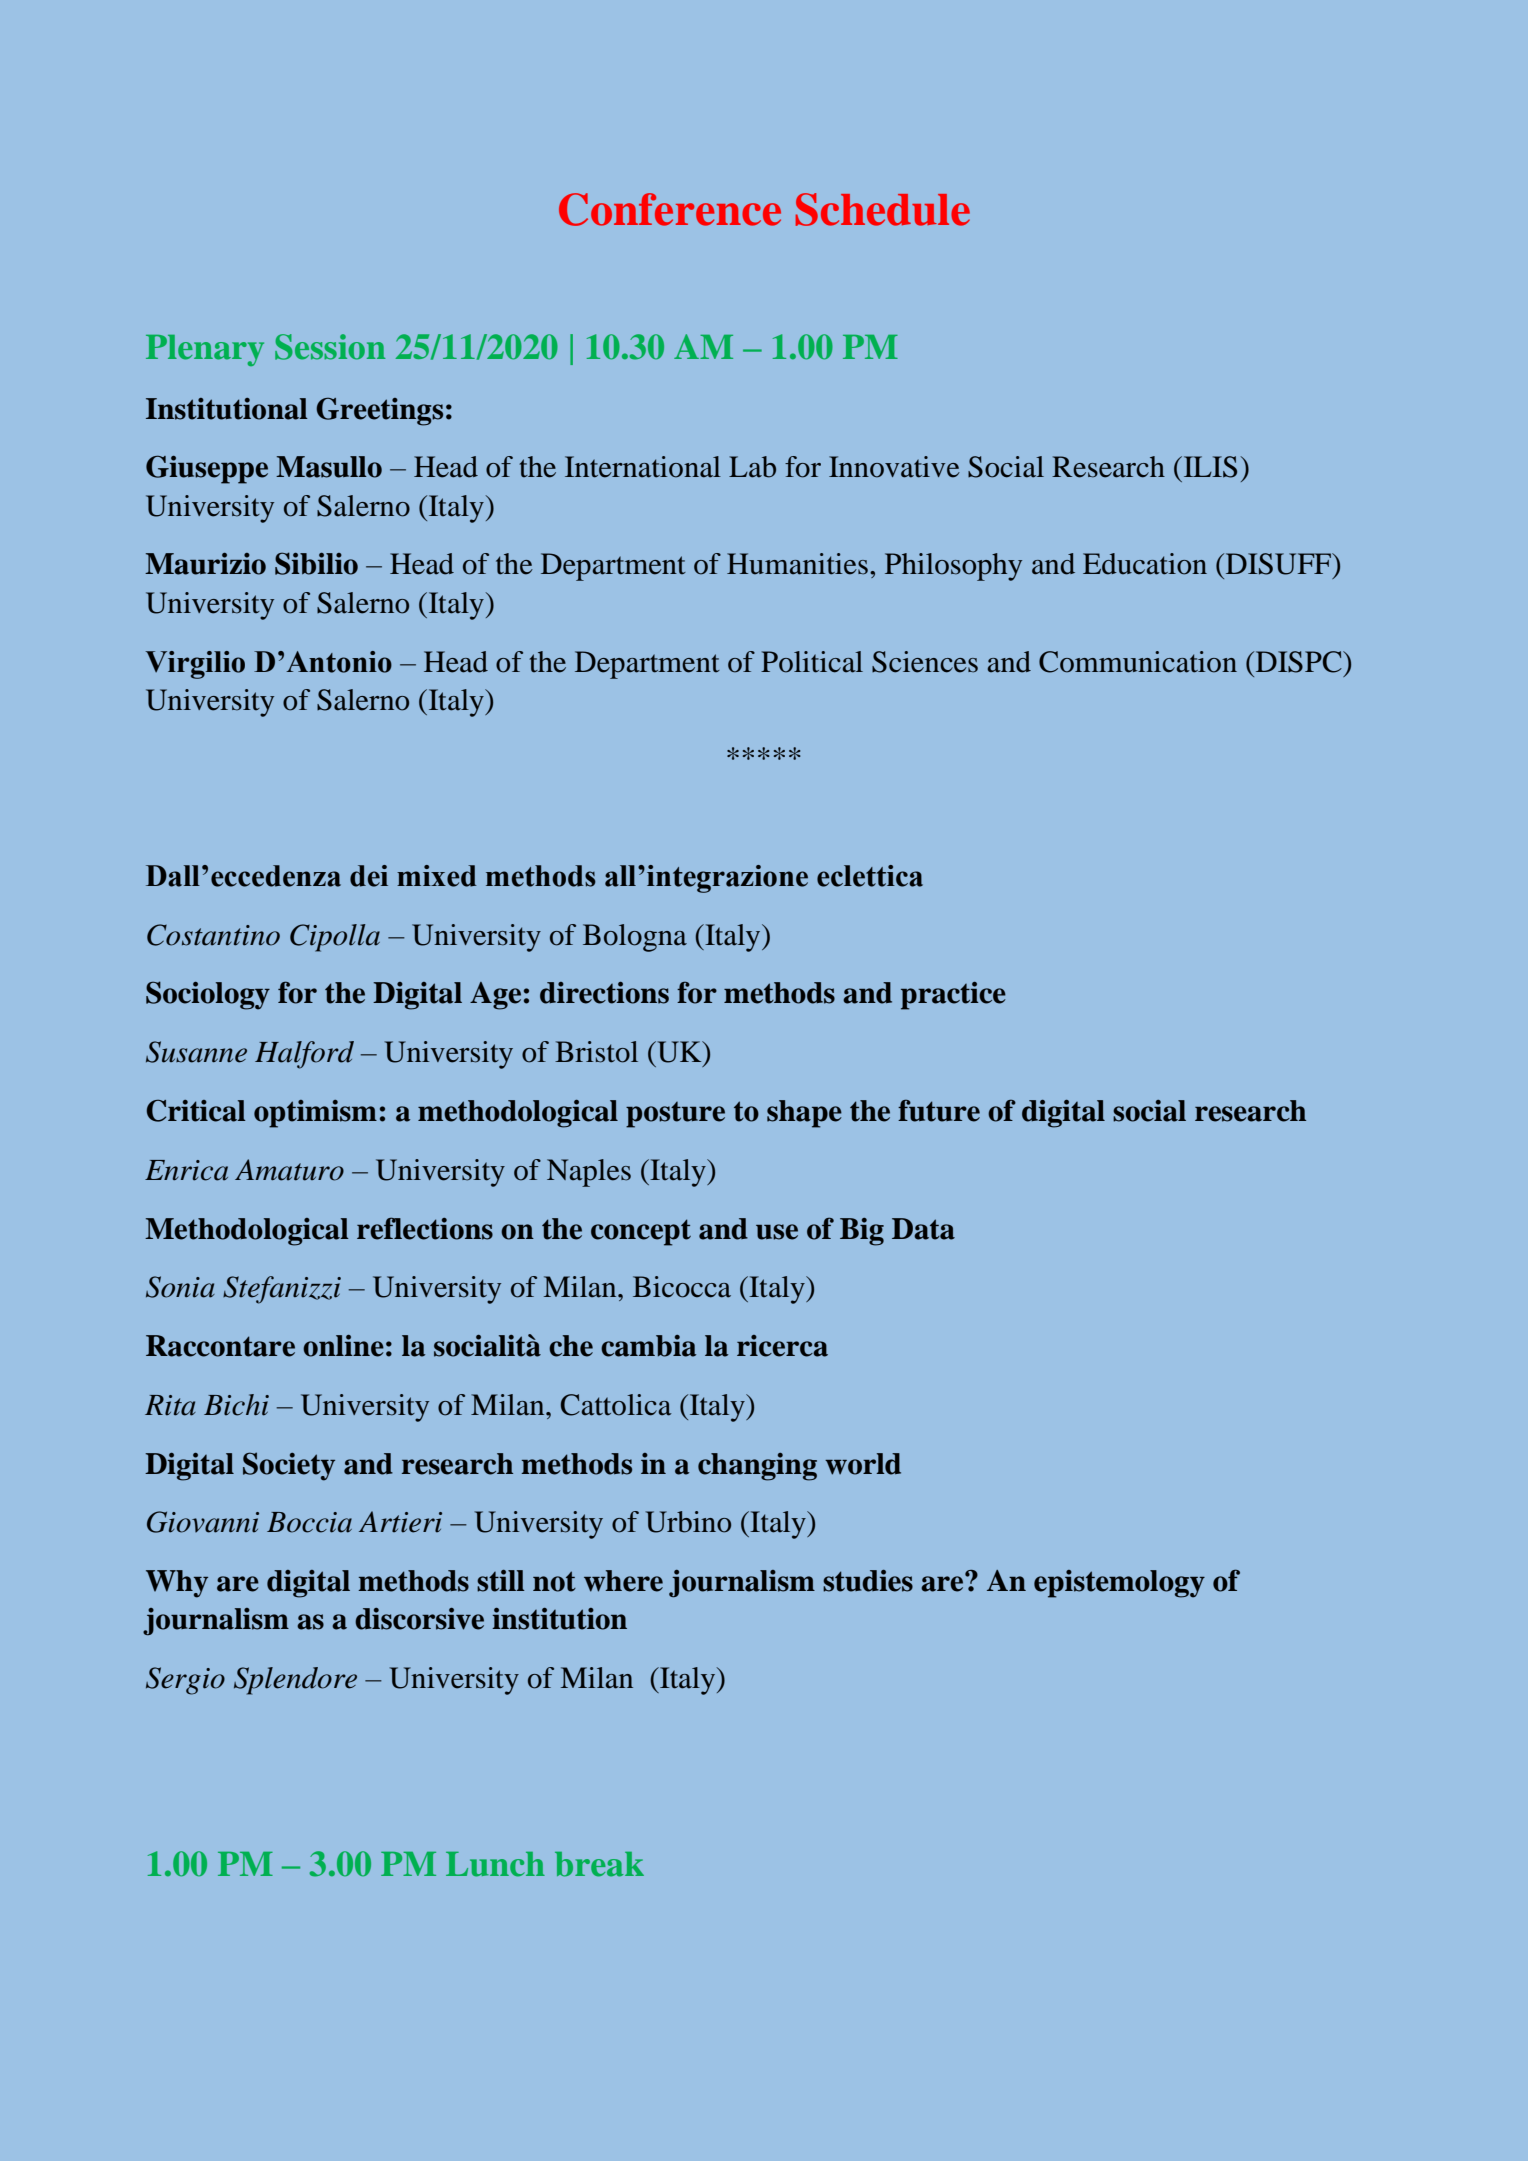 This image has height=2161, width=1528. I want to click on break, so click(599, 1864).
